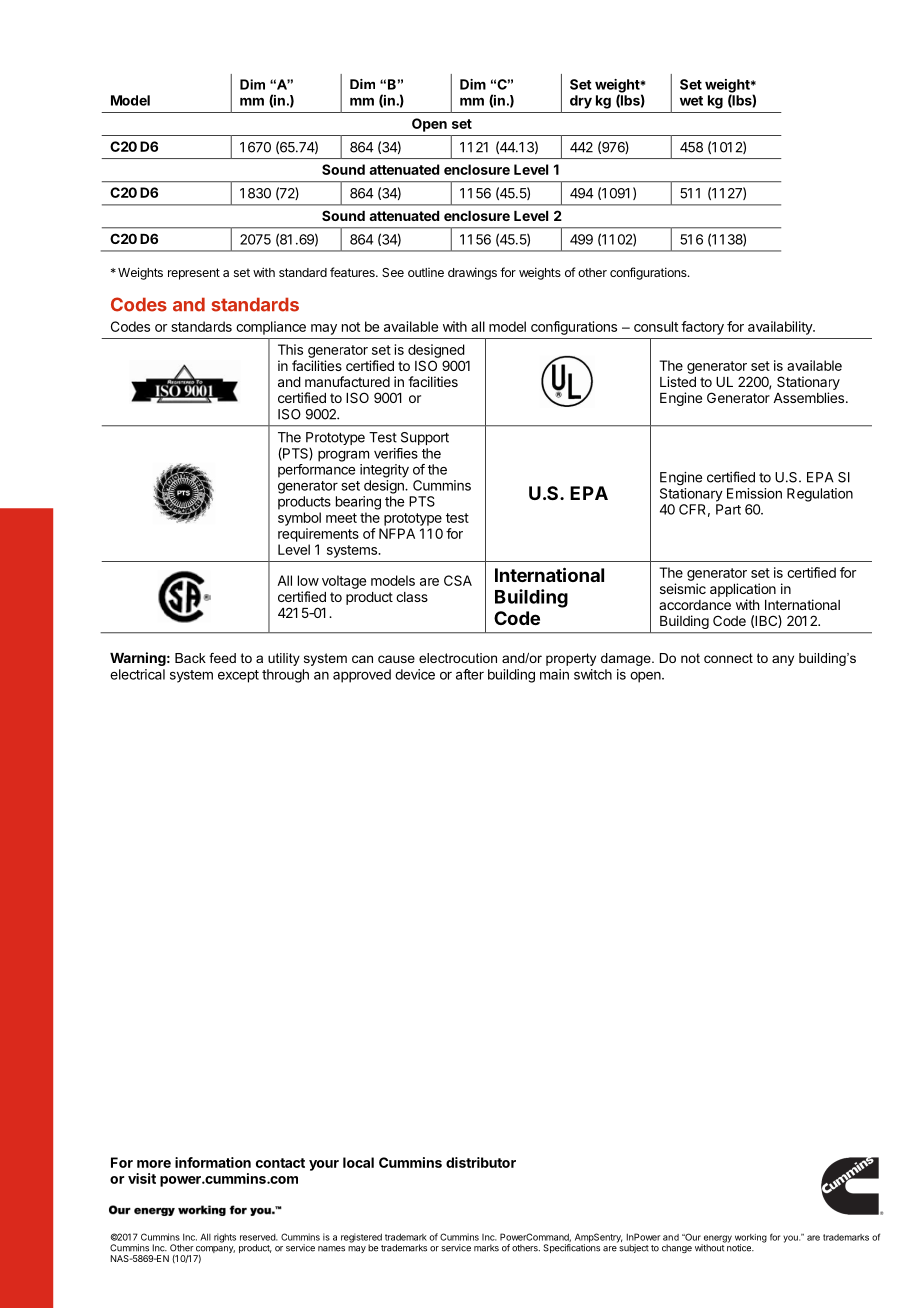 This document has height=1308, width=924. What do you see at coordinates (481, 1162) in the document?
I see `distributor` at bounding box center [481, 1162].
